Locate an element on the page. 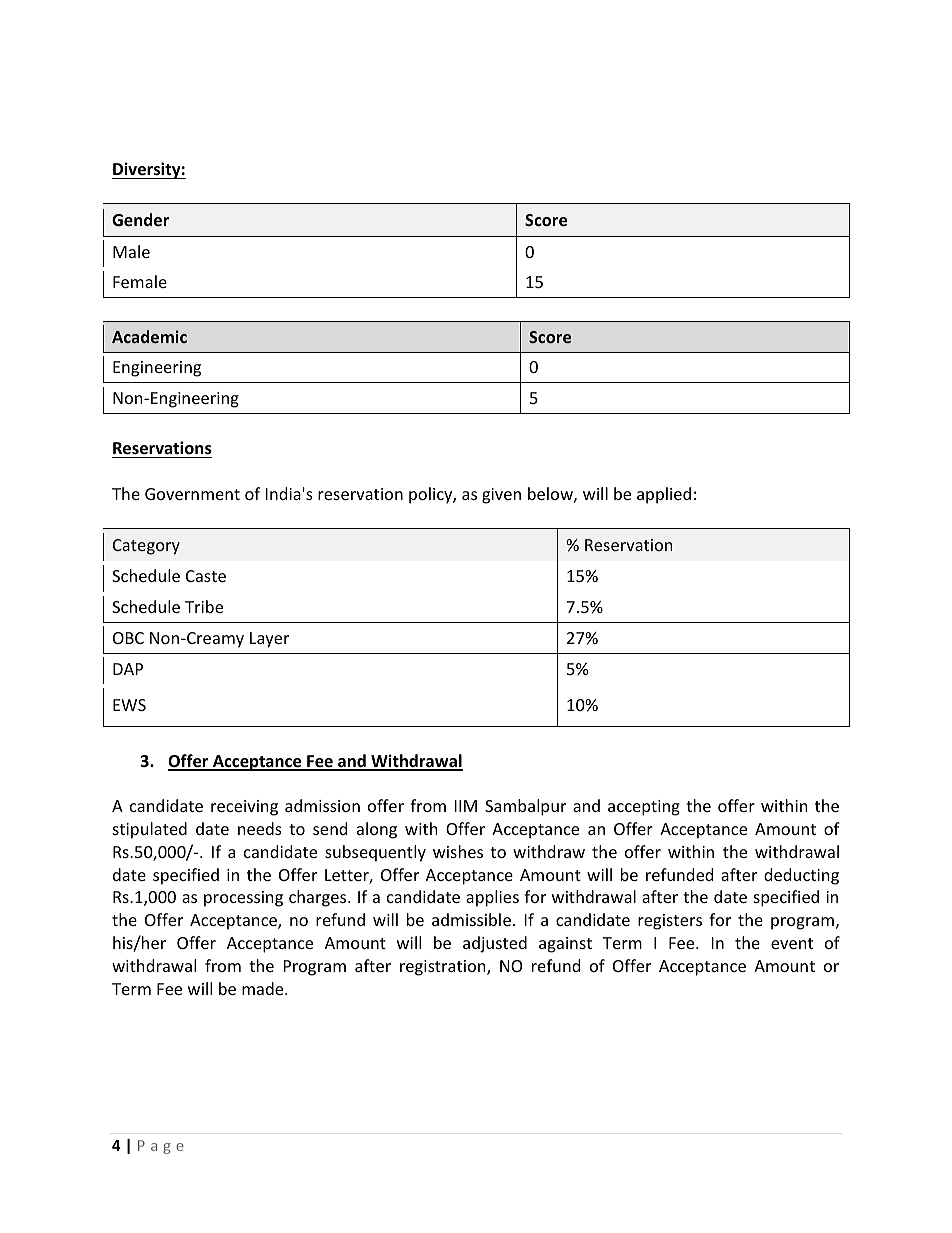 The image size is (952, 1233). event is located at coordinates (792, 943).
